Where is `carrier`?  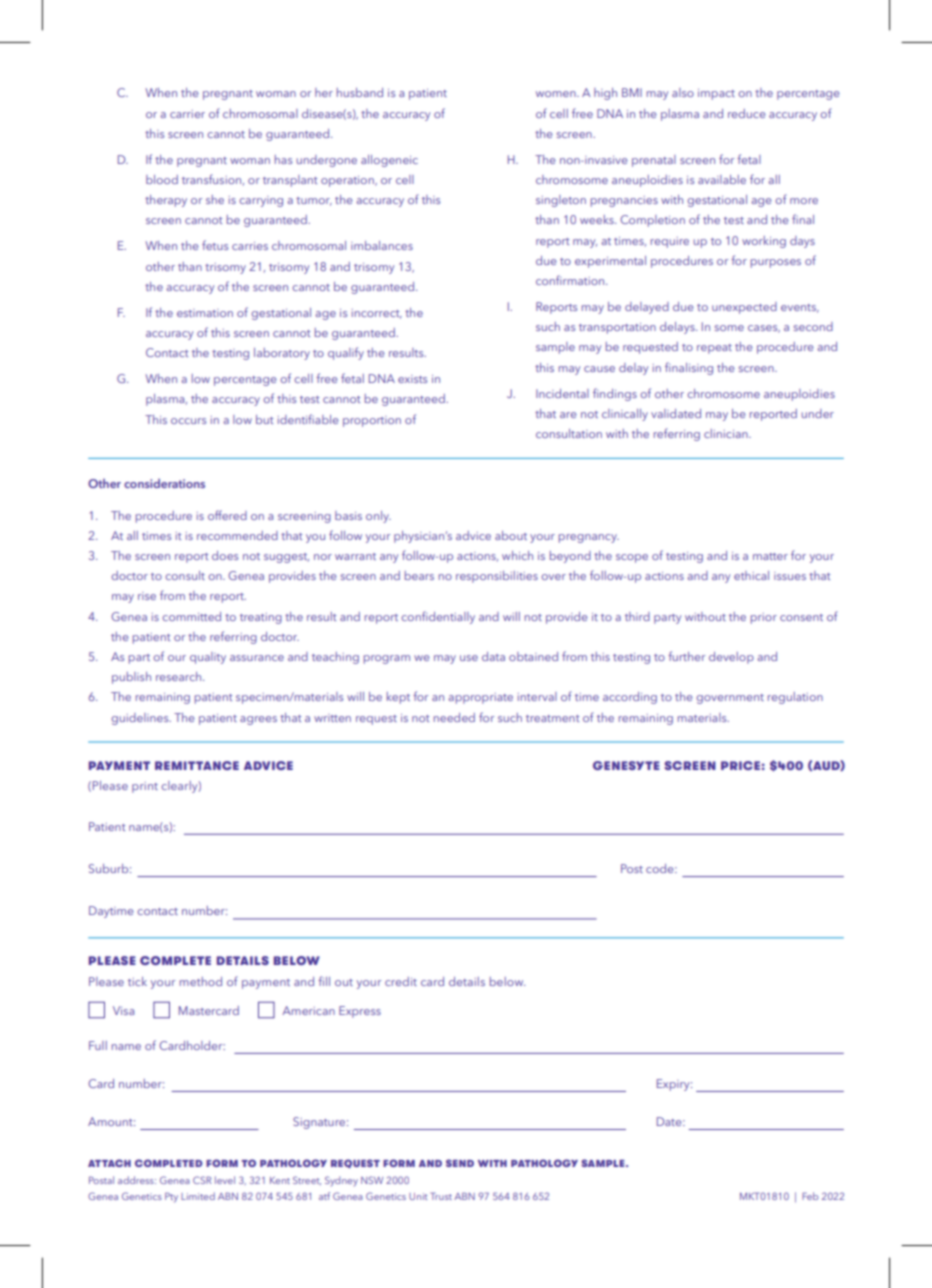
carrier is located at coordinates (187, 114).
